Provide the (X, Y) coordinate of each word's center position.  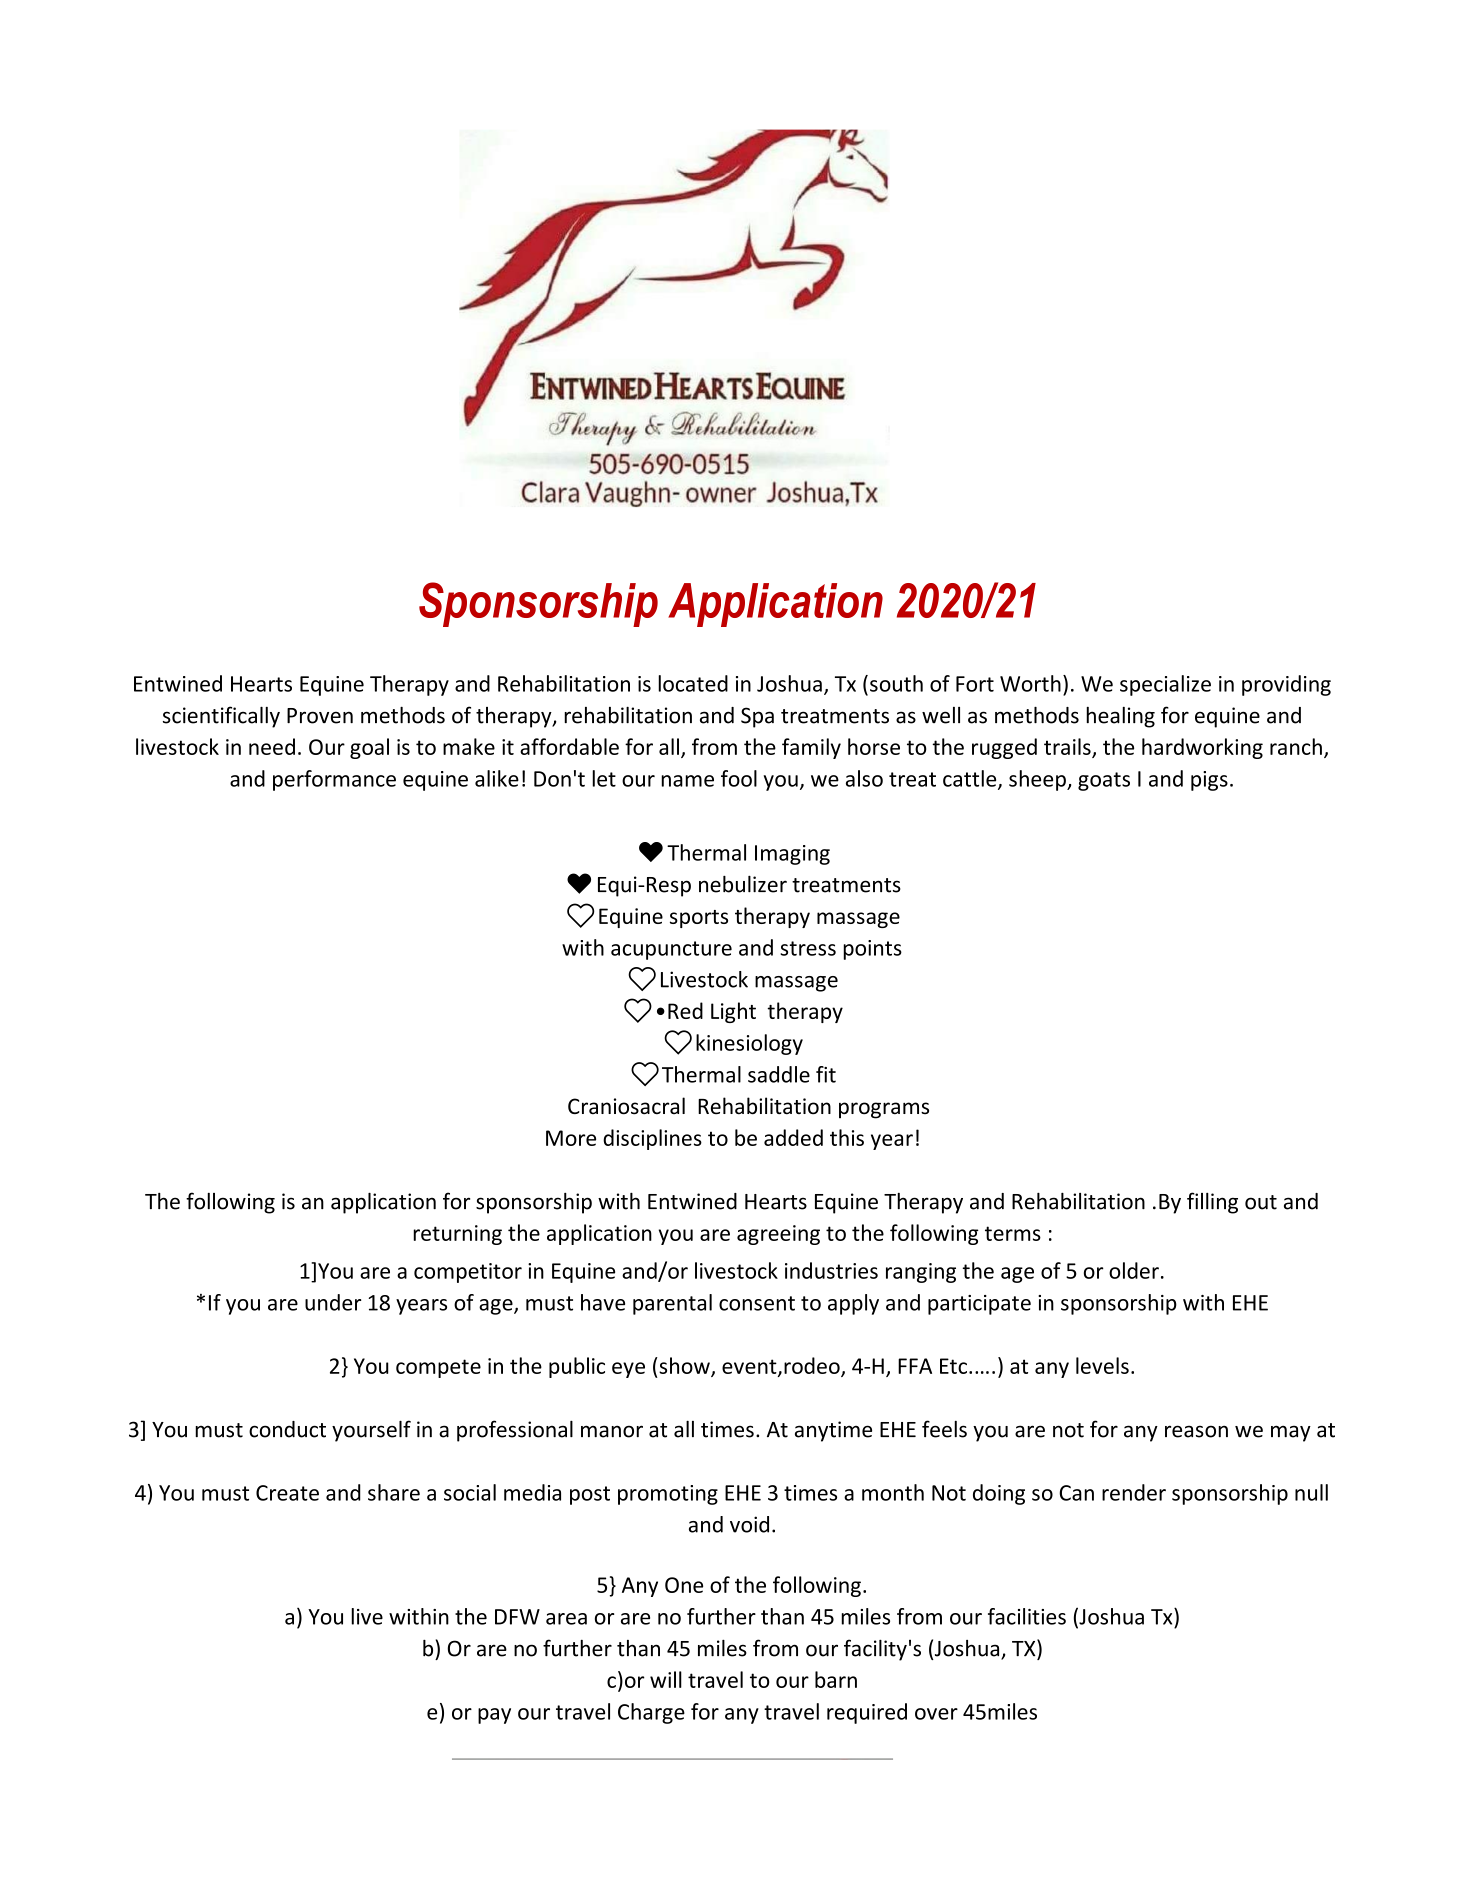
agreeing (778, 1235)
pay (494, 1716)
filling (1212, 1203)
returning (457, 1235)
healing (1120, 717)
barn (836, 1679)
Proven (320, 716)
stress (808, 948)
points (872, 950)
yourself (371, 1431)
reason (1196, 1431)
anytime (833, 1431)
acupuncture (671, 950)
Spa (757, 717)
